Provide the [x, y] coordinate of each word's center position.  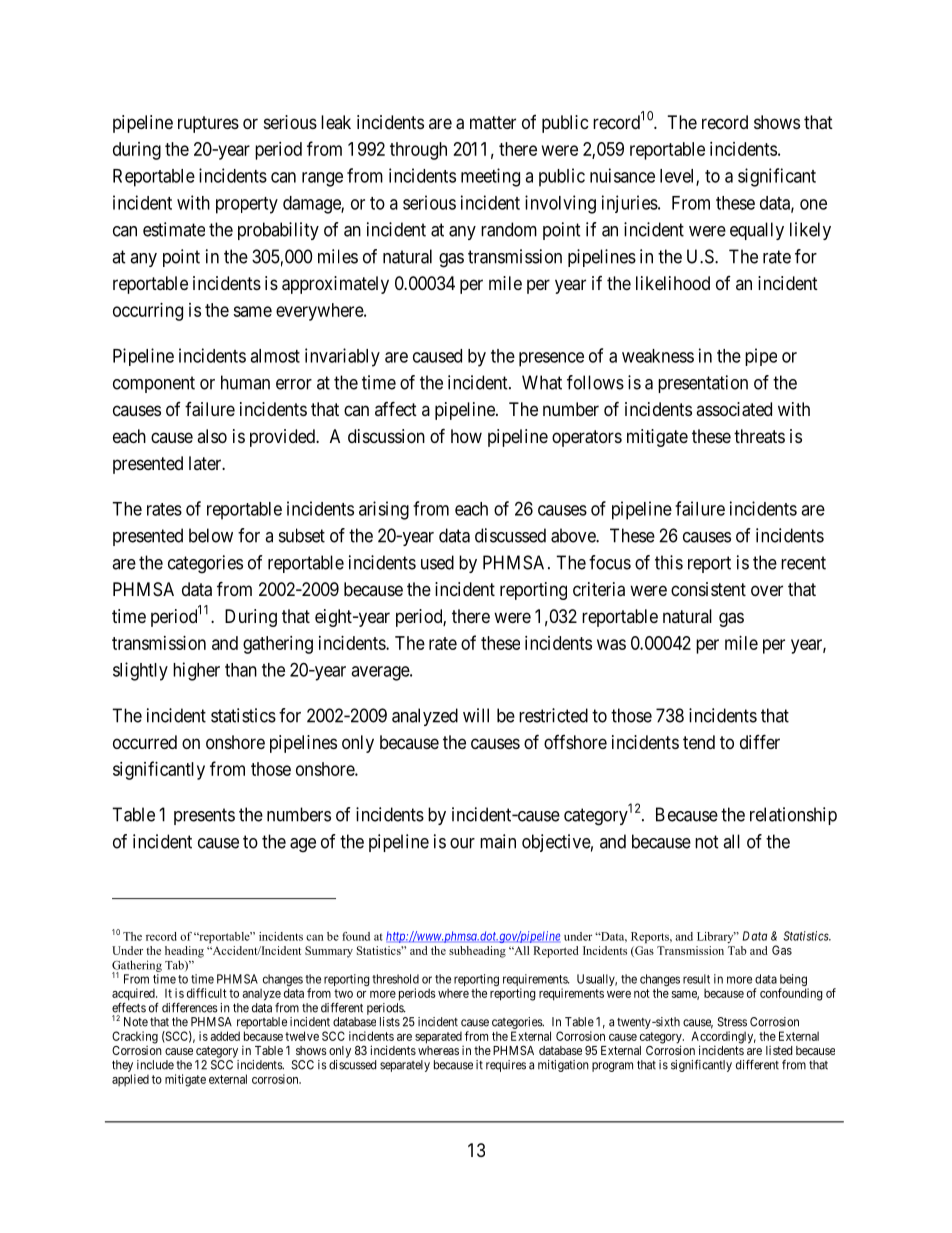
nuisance [622, 175]
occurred [145, 742]
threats [759, 436]
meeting [490, 177]
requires [506, 1066]
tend [699, 742]
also [212, 436]
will [476, 715]
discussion [386, 436]
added [225, 1036]
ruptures [208, 124]
